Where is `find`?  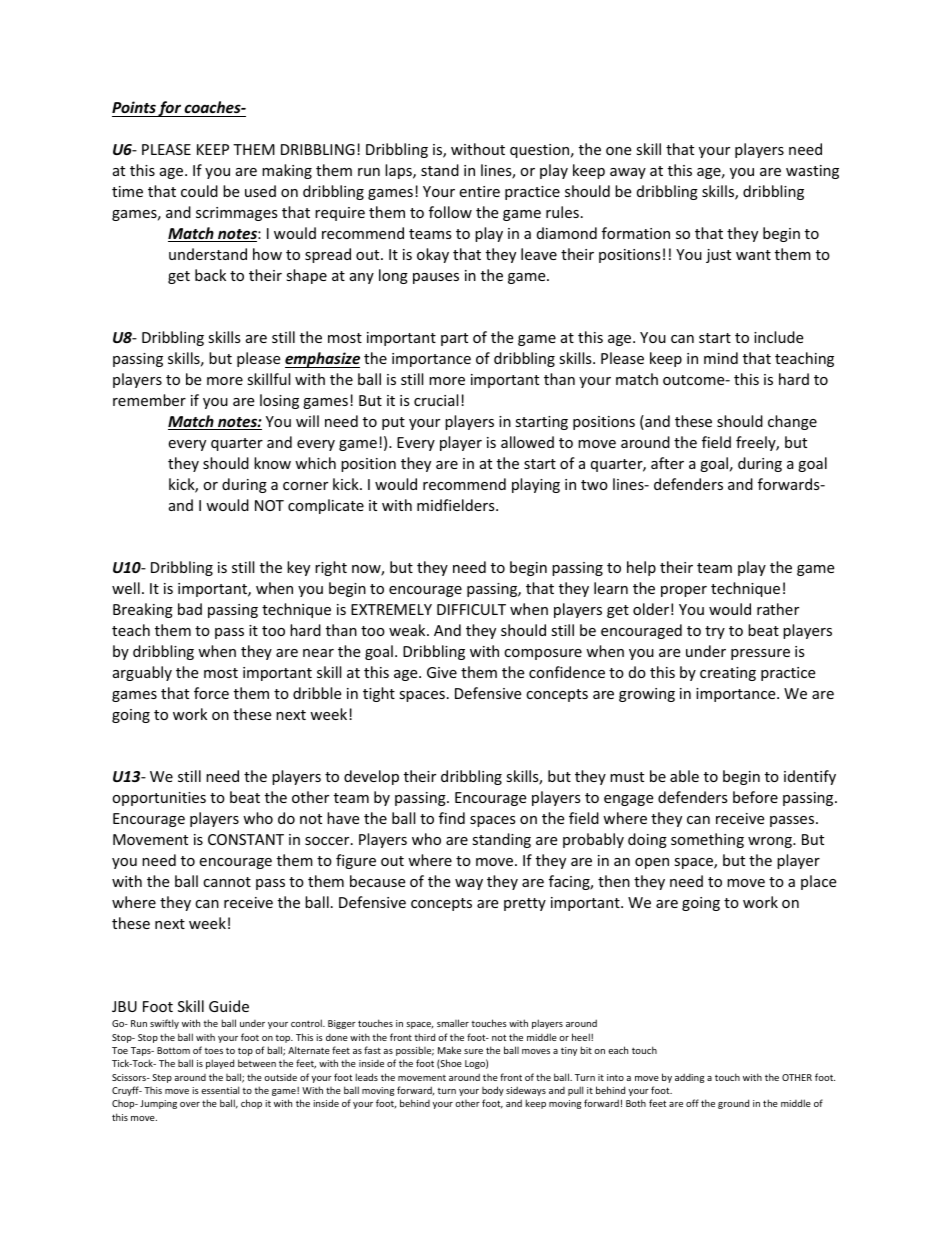
find is located at coordinates (452, 818).
